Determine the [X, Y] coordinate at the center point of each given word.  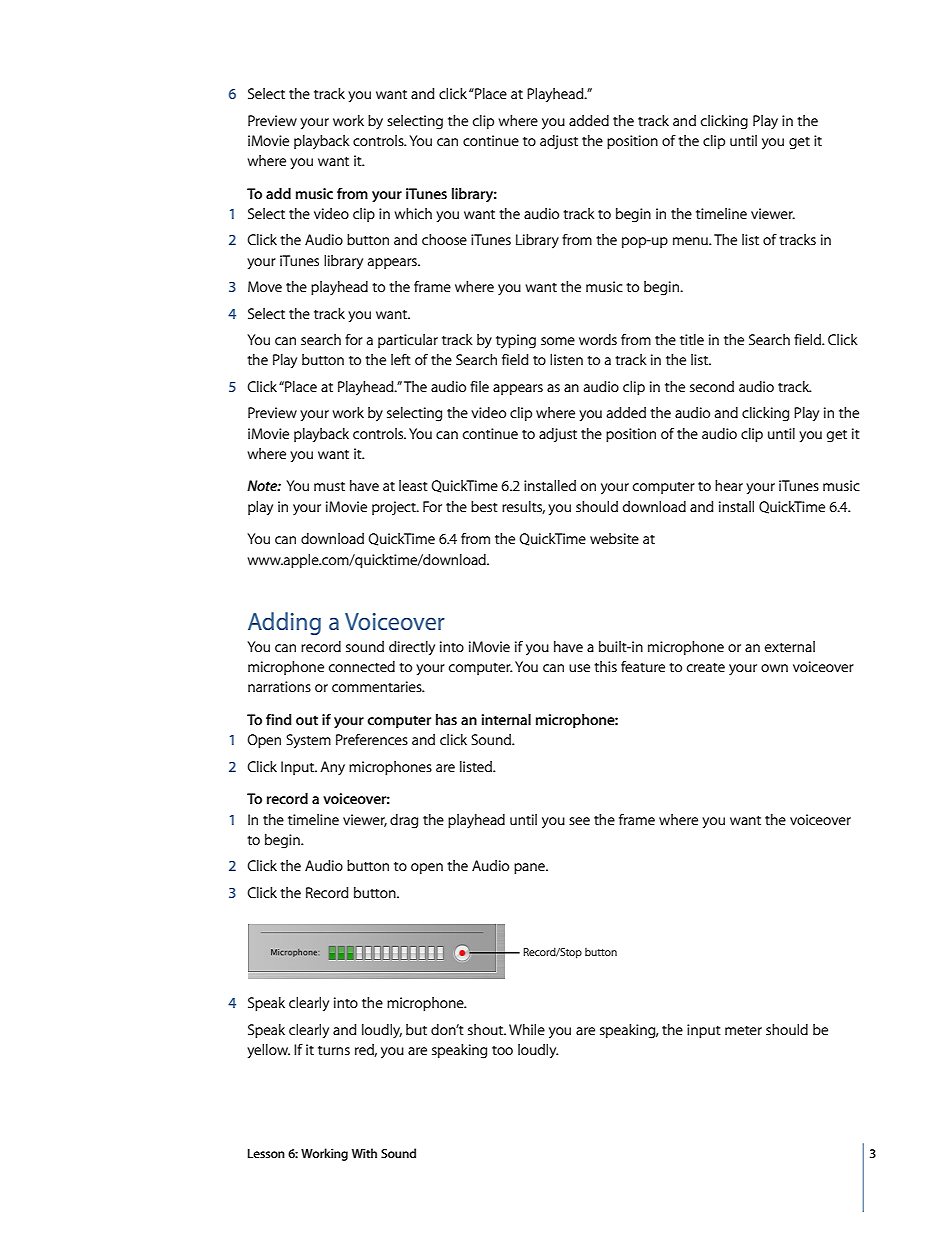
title [692, 339]
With [364, 1153]
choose [444, 239]
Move [265, 286]
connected [362, 666]
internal [506, 719]
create [706, 667]
